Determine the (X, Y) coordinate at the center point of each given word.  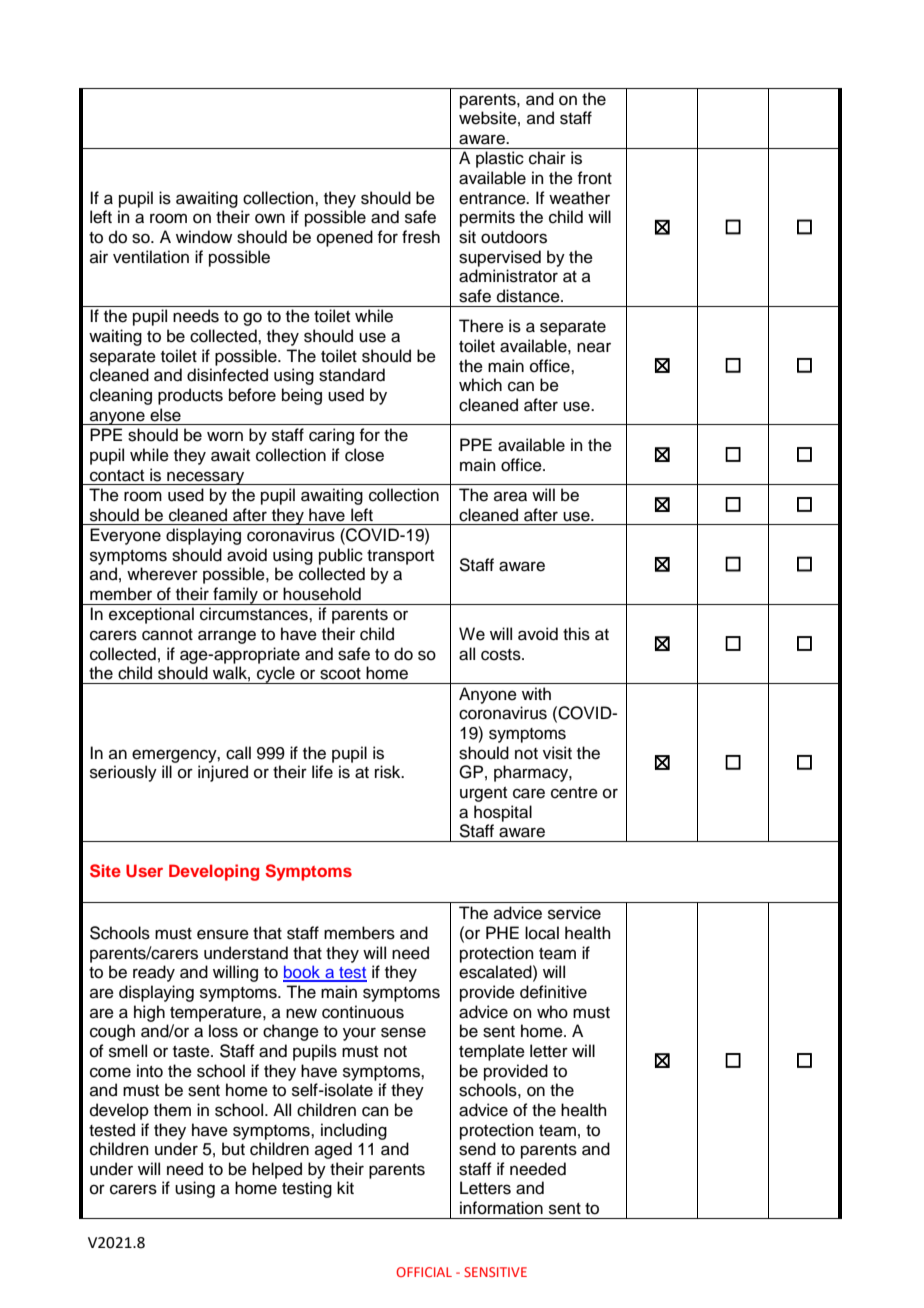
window (204, 237)
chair (547, 158)
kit (345, 1187)
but (233, 1149)
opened (345, 238)
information (501, 1208)
